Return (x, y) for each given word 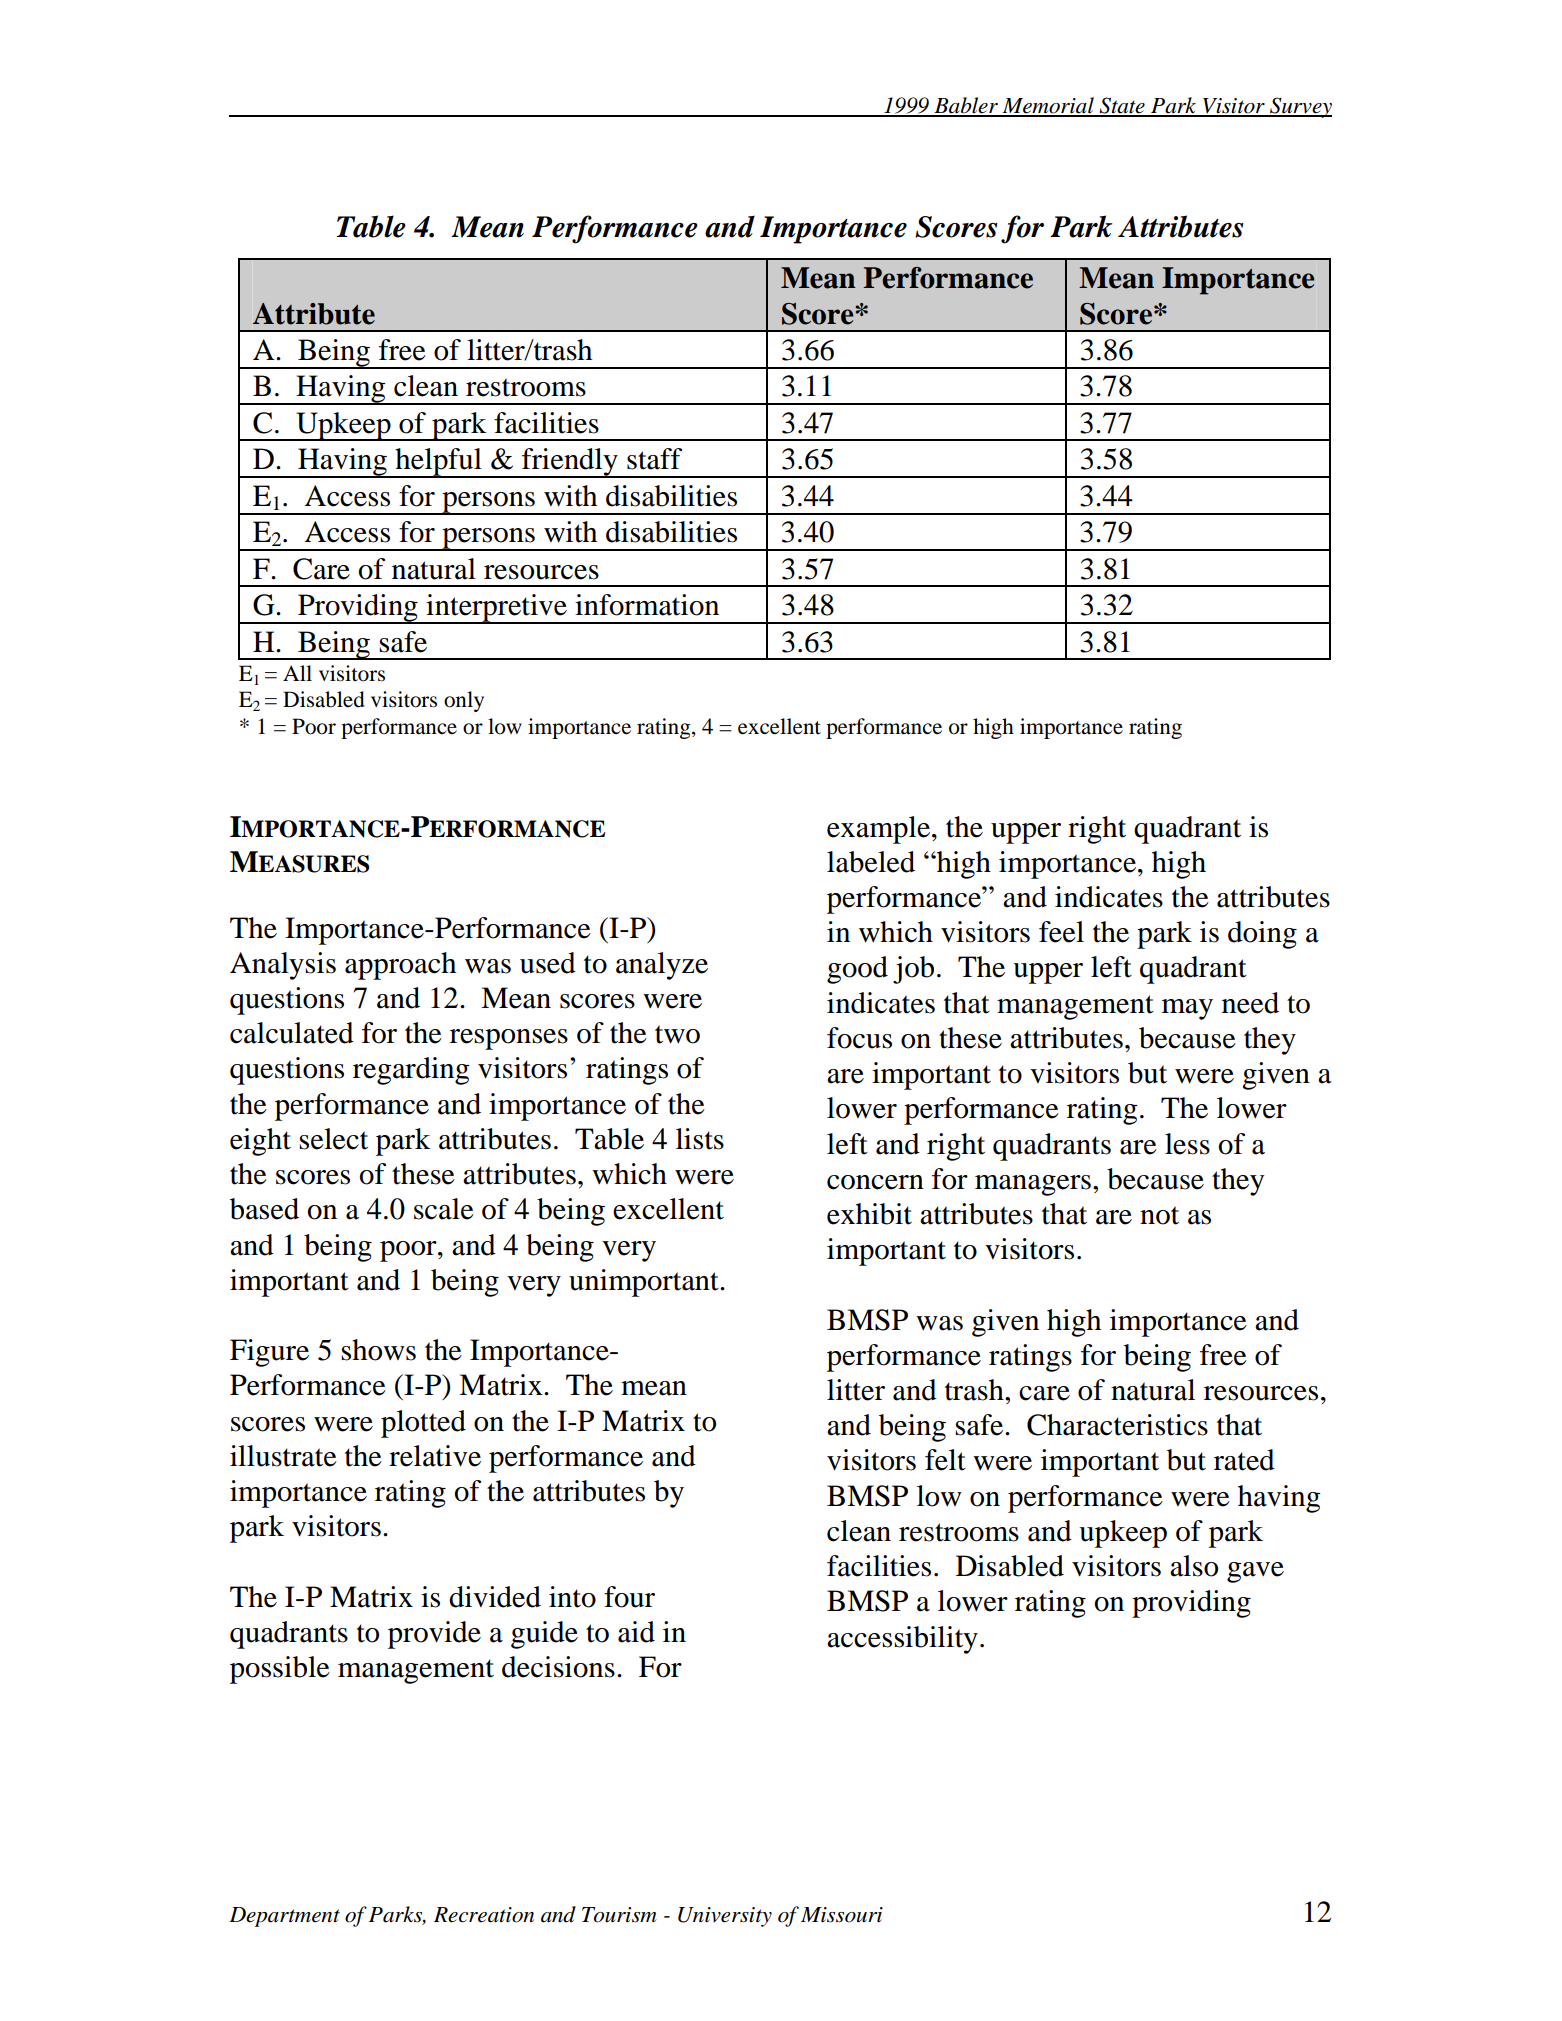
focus (859, 1038)
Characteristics (1117, 1425)
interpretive (496, 609)
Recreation (484, 1915)
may (1187, 1009)
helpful (438, 463)
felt (945, 1460)
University (725, 1917)
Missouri (842, 1915)
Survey (1300, 107)
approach (400, 966)
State (1122, 106)
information (647, 605)
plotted (423, 1424)
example (878, 830)
